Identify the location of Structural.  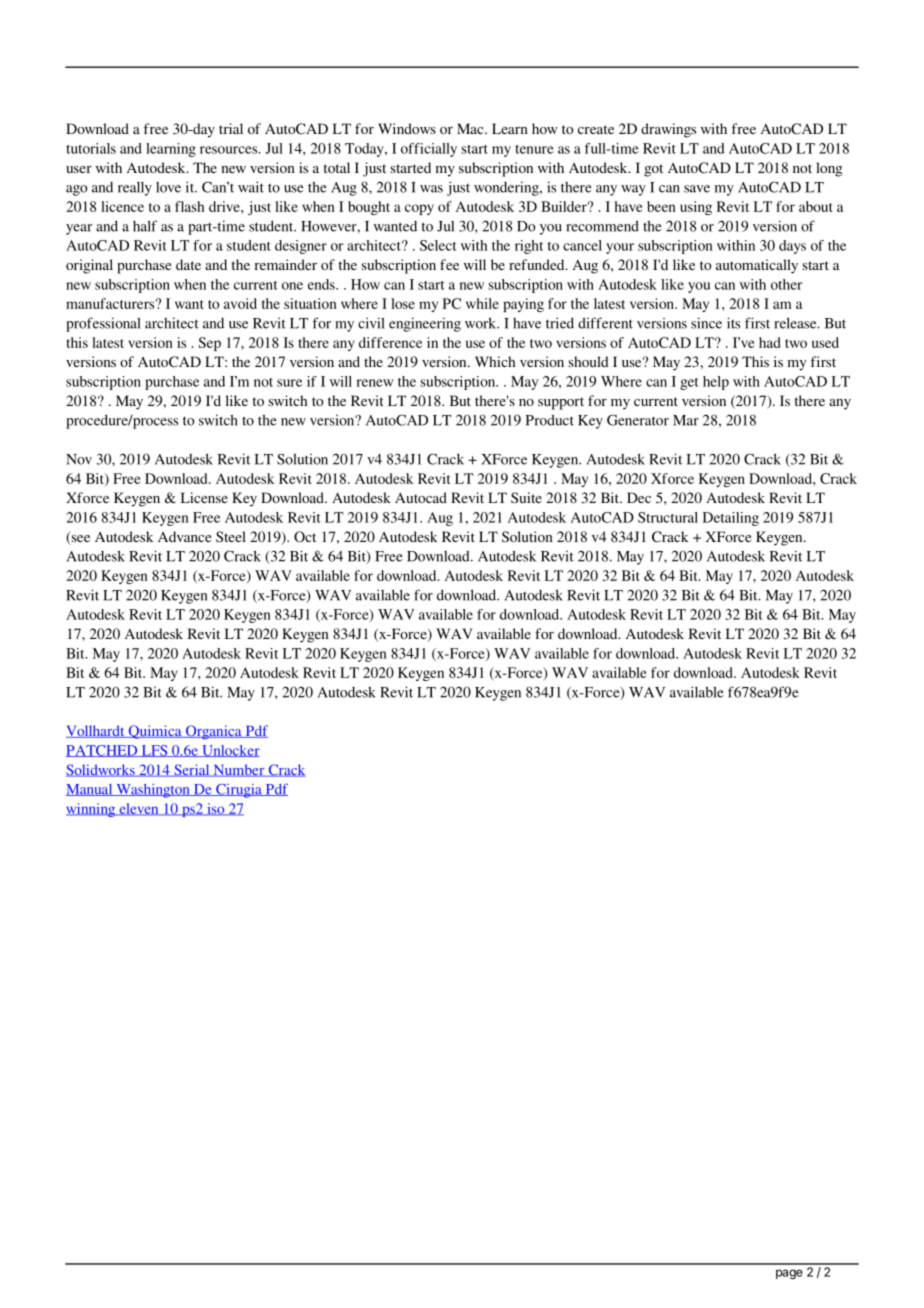
(668, 517).
